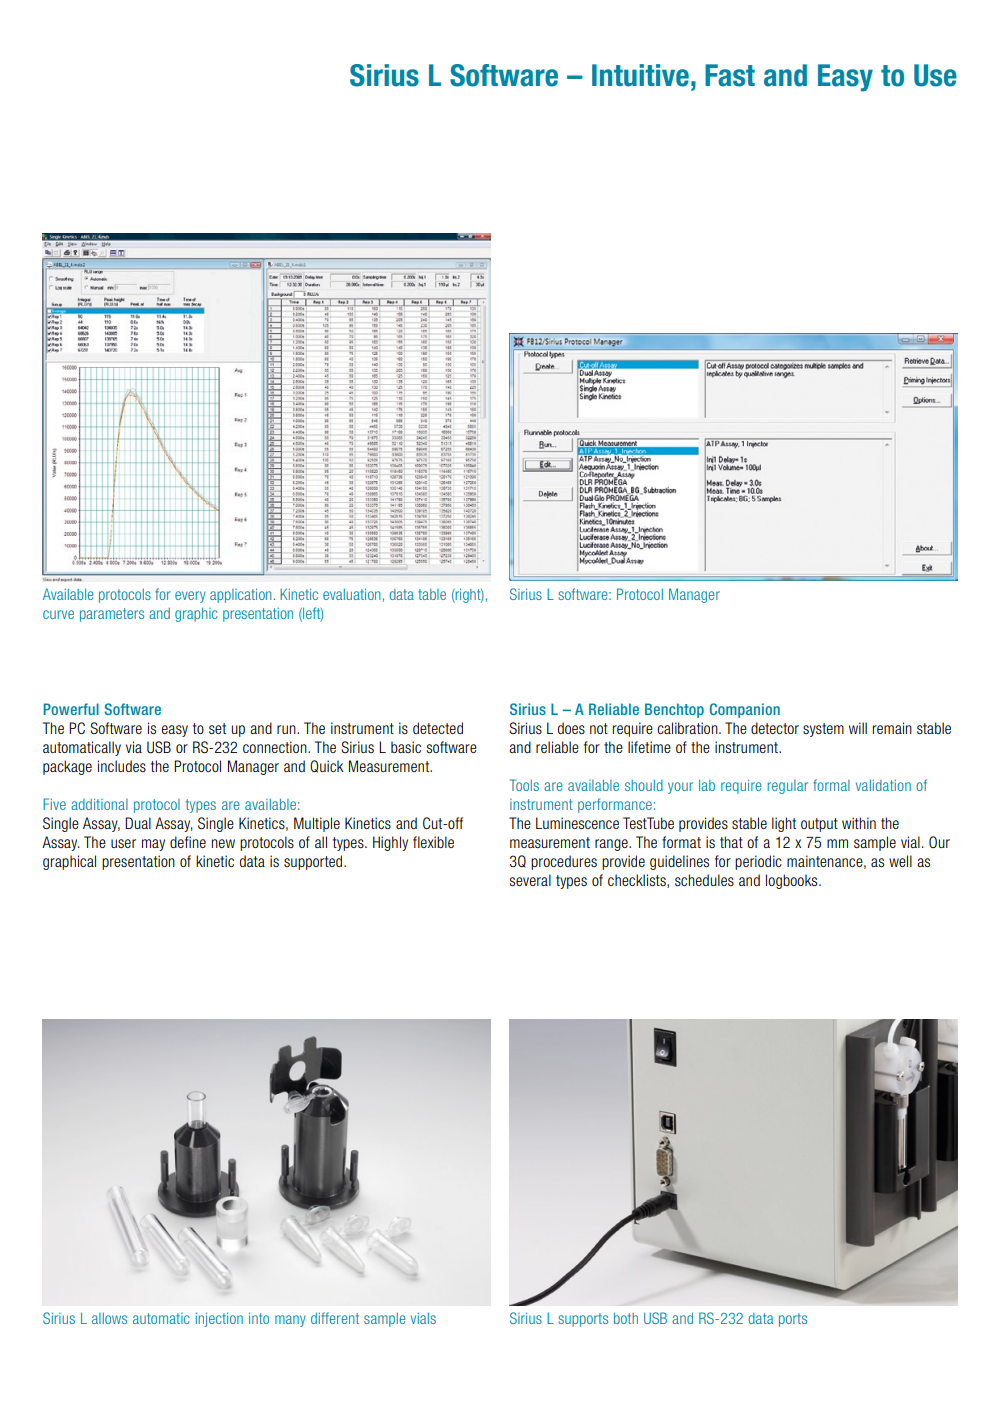  What do you see at coordinates (640, 75) in the image?
I see `Intuitive` at bounding box center [640, 75].
